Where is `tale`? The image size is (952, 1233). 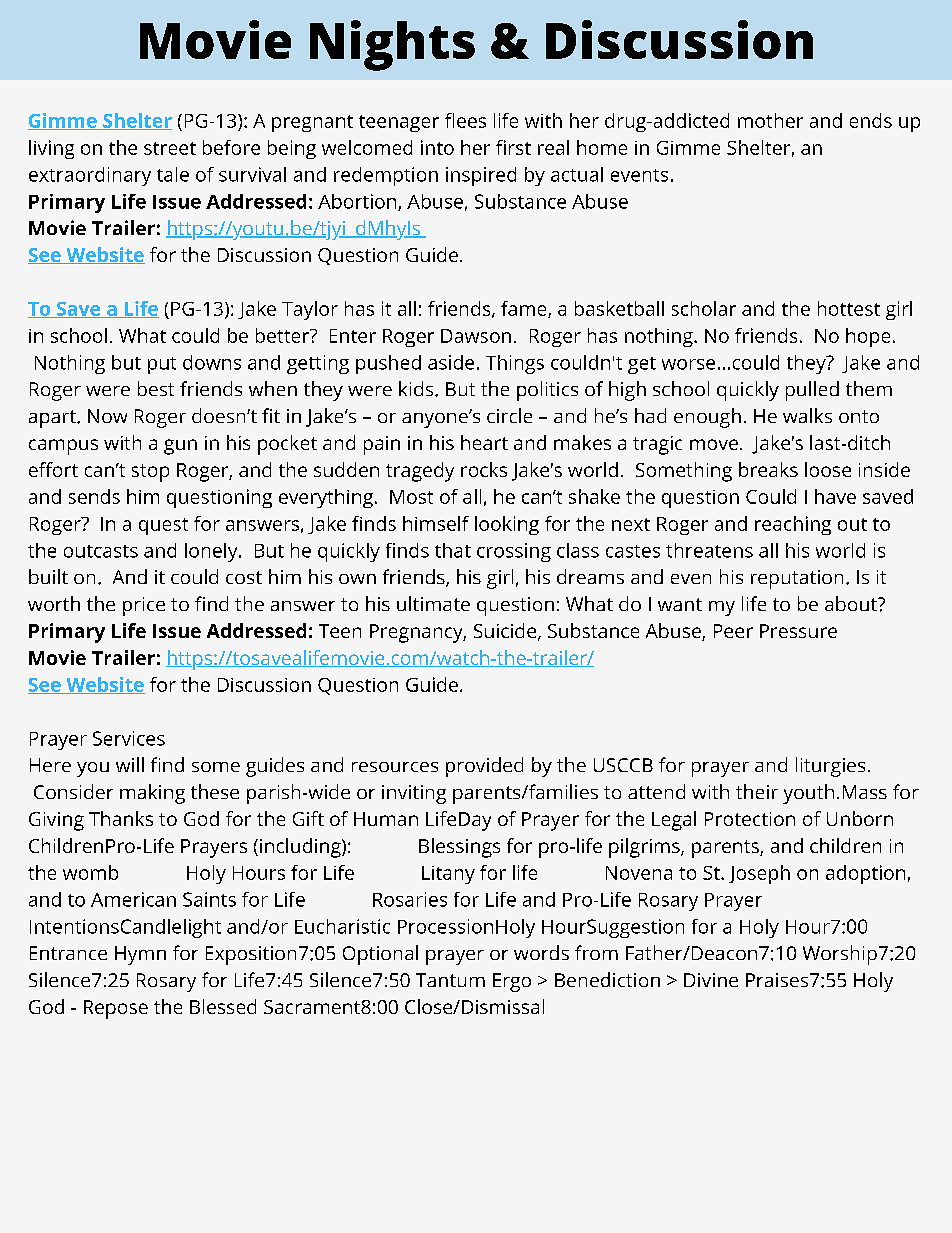 tale is located at coordinates (173, 174).
